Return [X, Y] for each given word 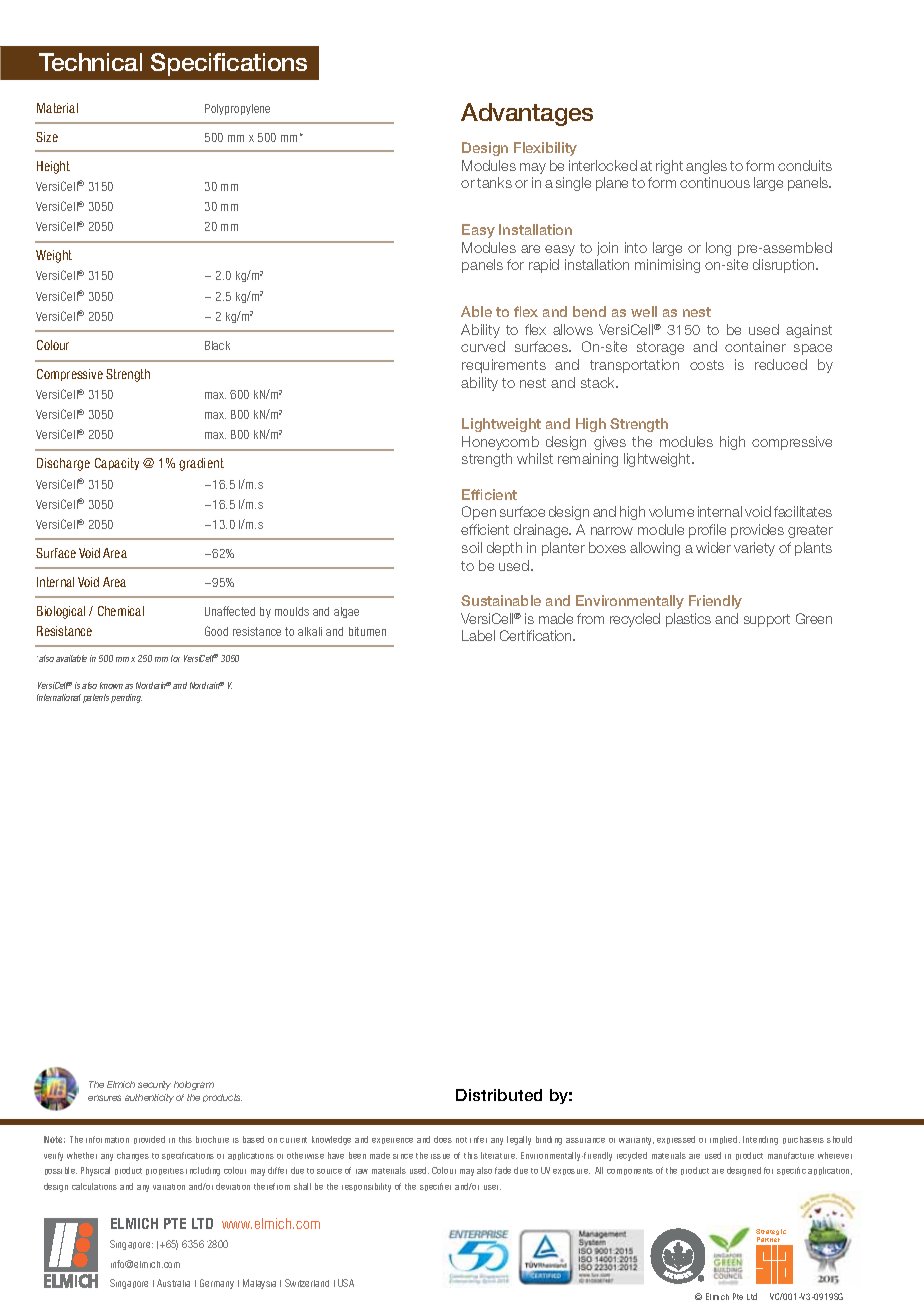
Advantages [527, 114]
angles [706, 167]
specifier [435, 1187]
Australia [173, 1283]
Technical [90, 62]
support [767, 620]
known [111, 685]
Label [478, 635]
